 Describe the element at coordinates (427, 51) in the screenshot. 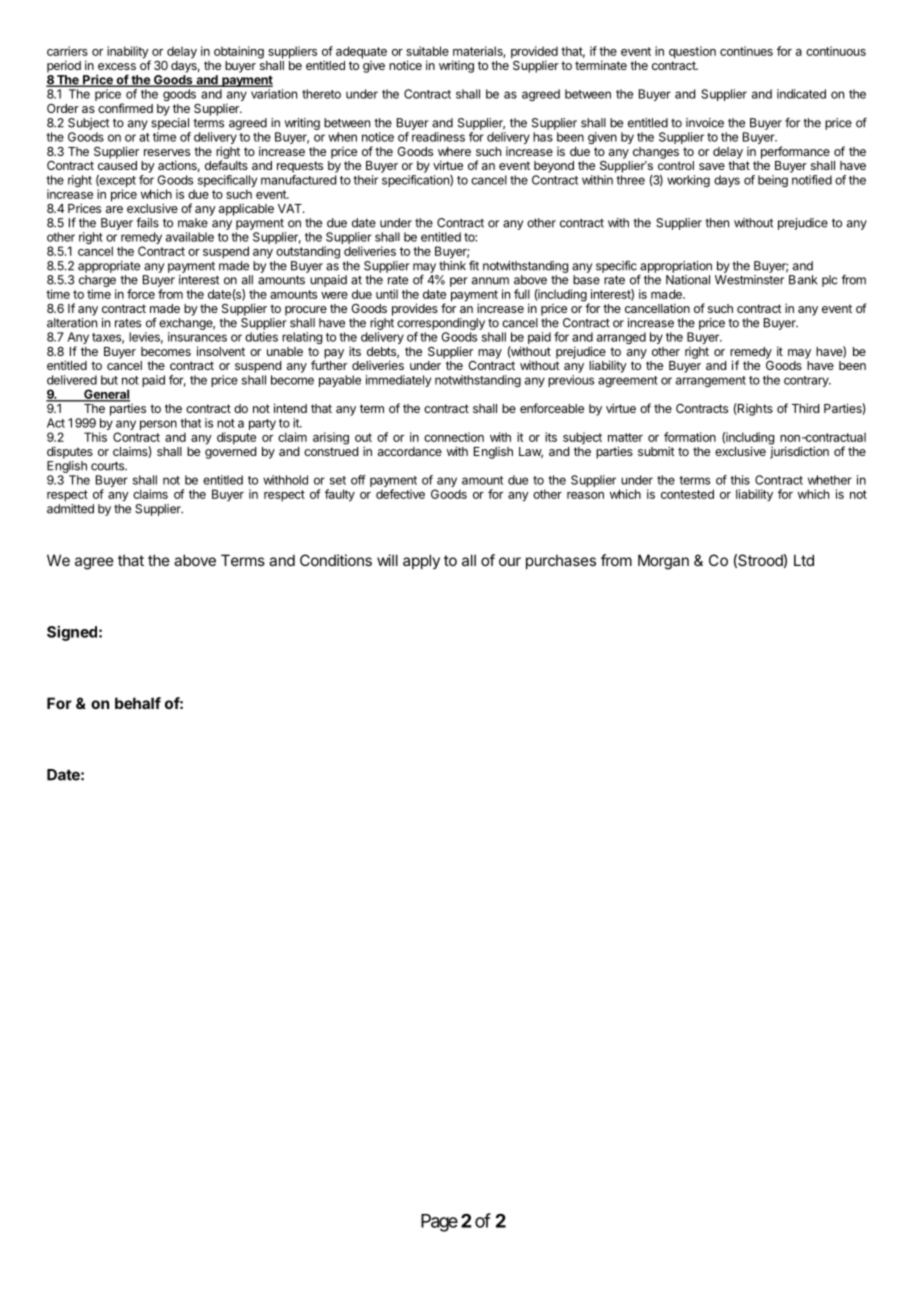

I see `suitable` at that location.
